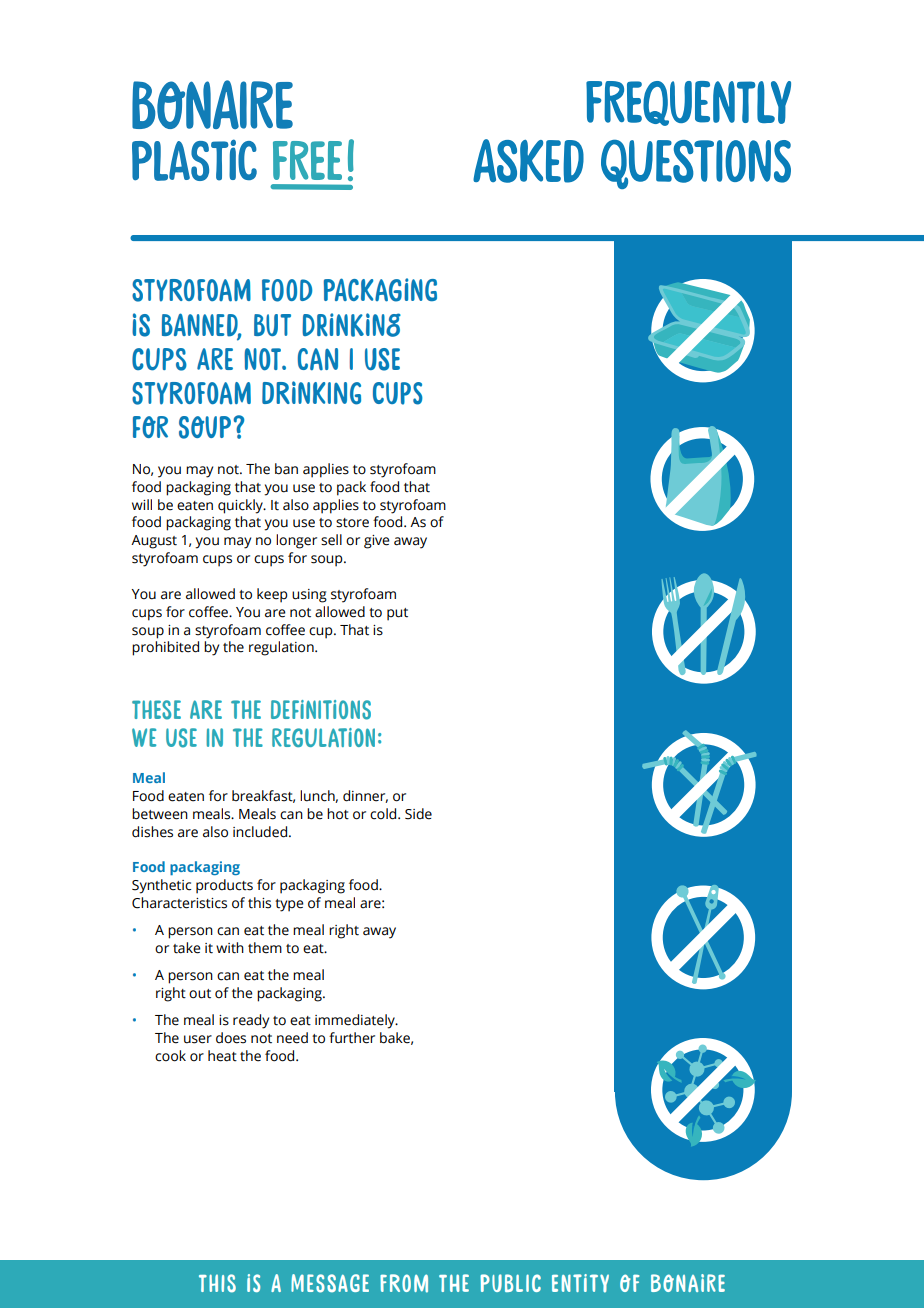 This screenshot has width=924, height=1308. What do you see at coordinates (580, 1283) in the screenshot?
I see `entity` at bounding box center [580, 1283].
